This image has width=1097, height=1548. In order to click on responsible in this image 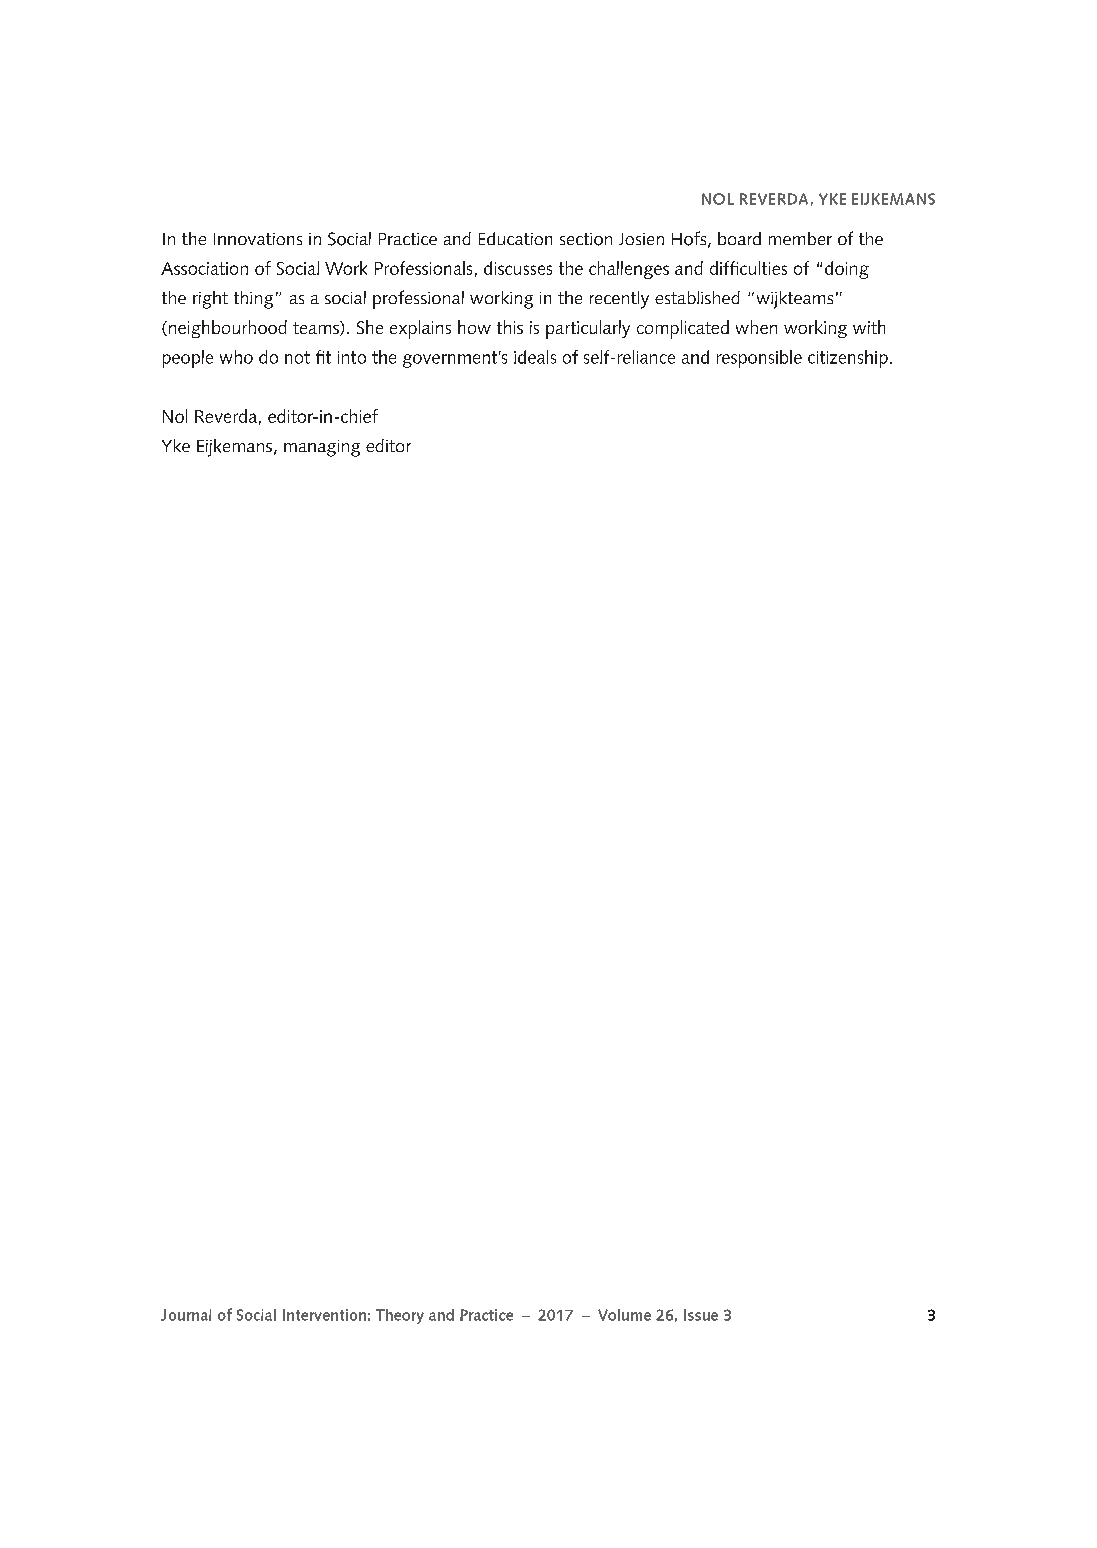, I will do `click(759, 359)`.
